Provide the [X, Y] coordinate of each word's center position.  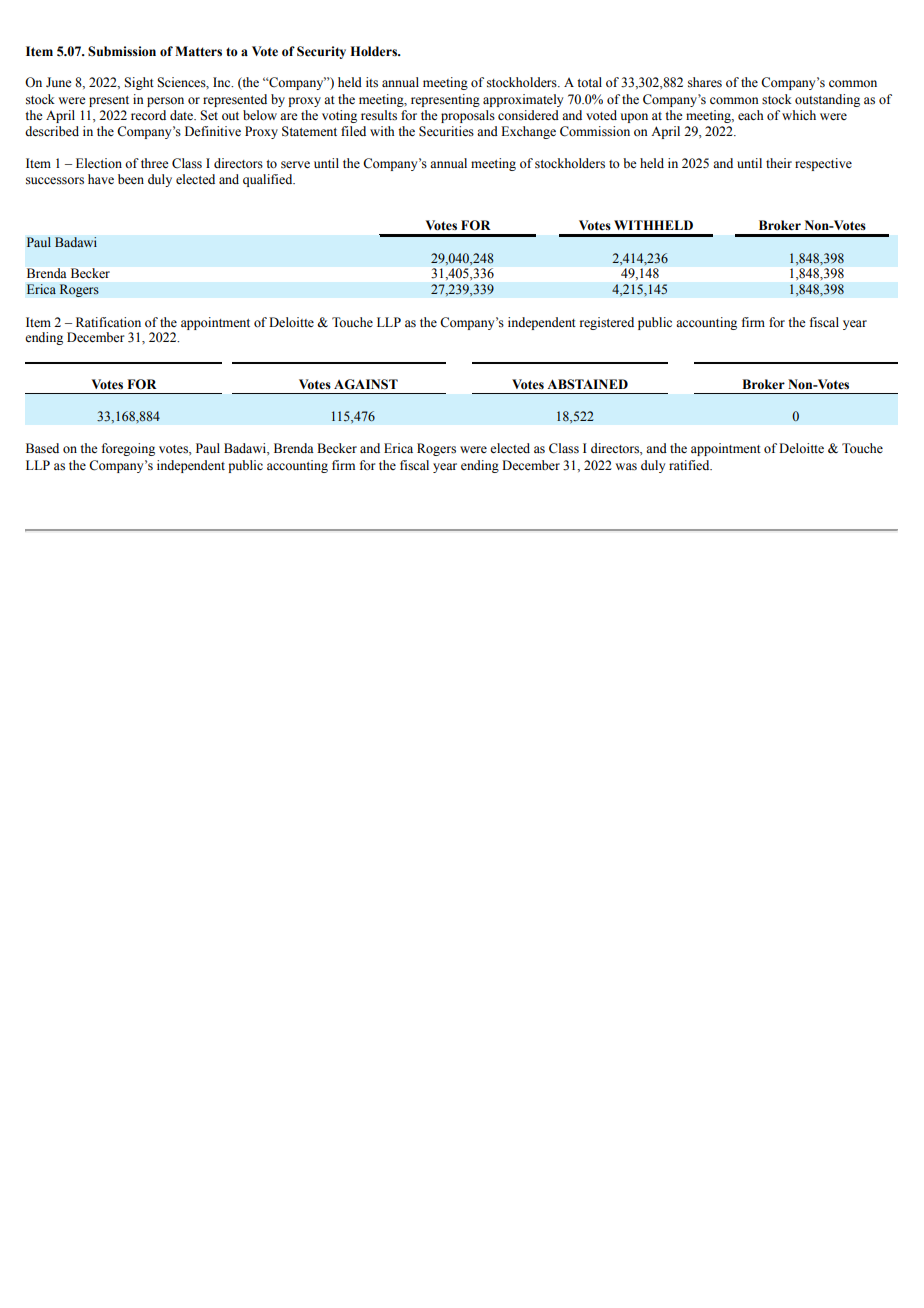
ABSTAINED [587, 384]
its [372, 82]
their [779, 163]
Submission [122, 51]
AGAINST [366, 384]
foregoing [128, 449]
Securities [446, 131]
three [155, 163]
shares [705, 82]
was [626, 467]
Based [42, 448]
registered [607, 323]
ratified [690, 465]
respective [823, 164]
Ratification [108, 322]
